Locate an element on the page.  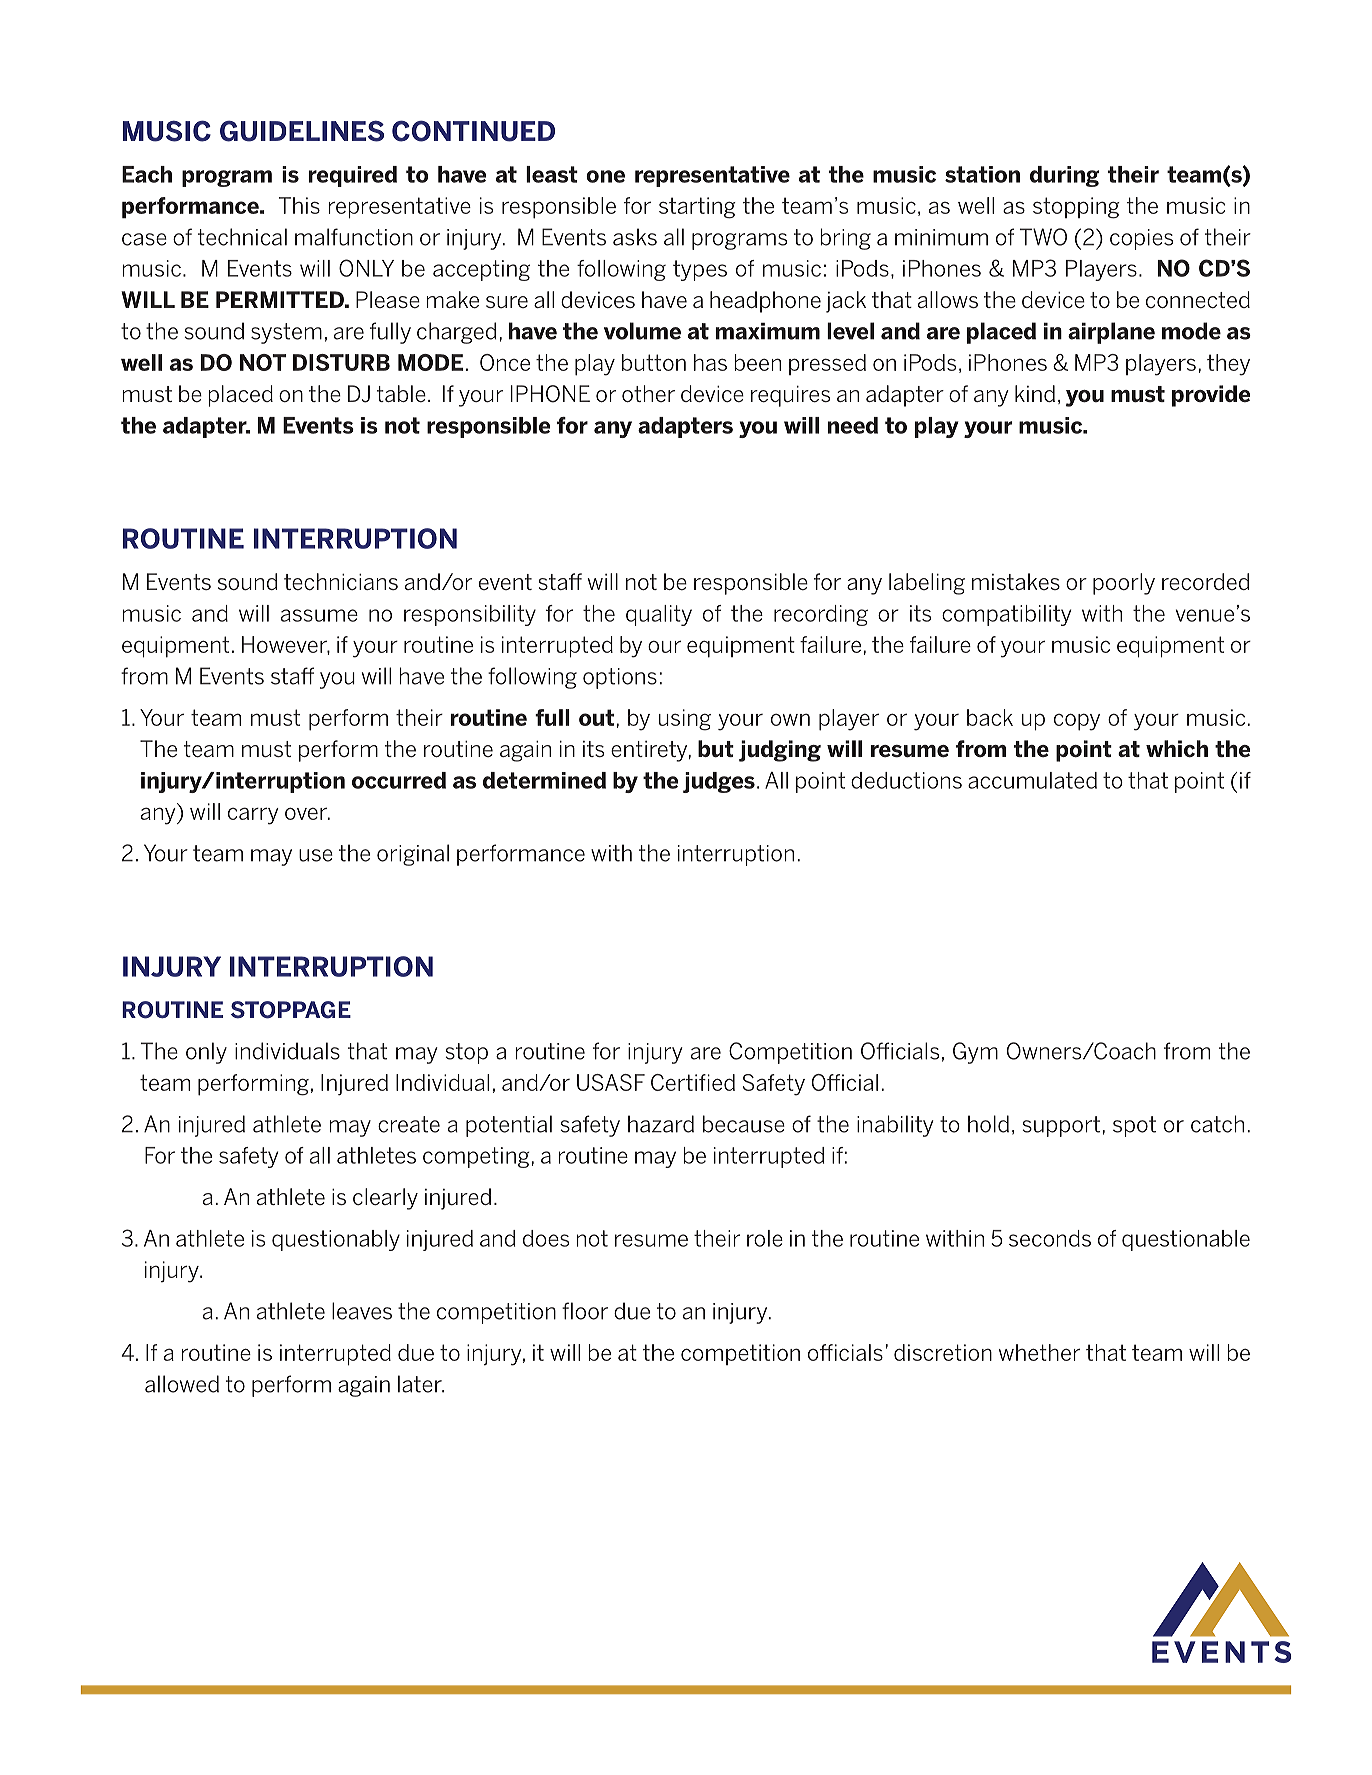
judges is located at coordinates (719, 782).
